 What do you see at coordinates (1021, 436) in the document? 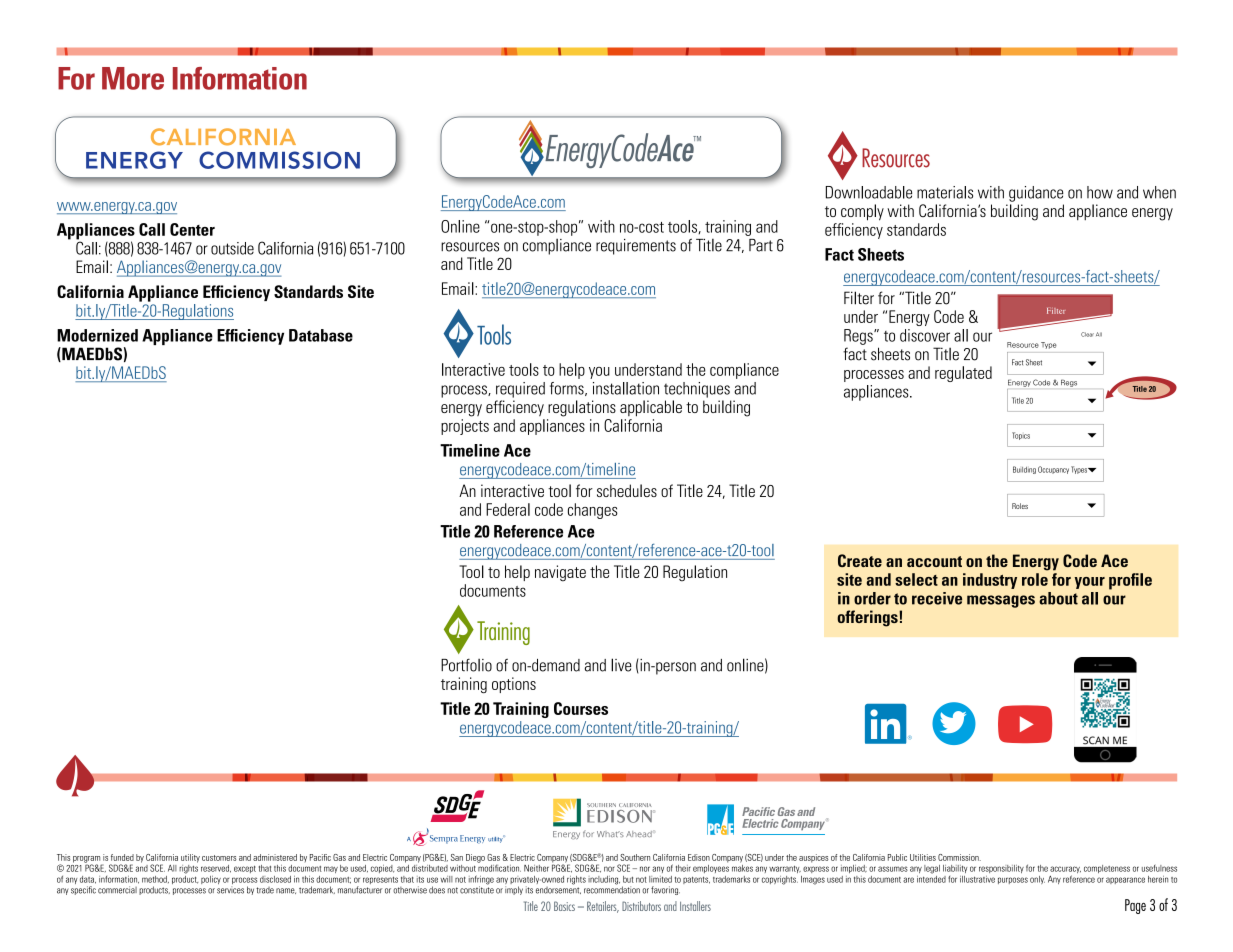
I see `Topics` at bounding box center [1021, 436].
